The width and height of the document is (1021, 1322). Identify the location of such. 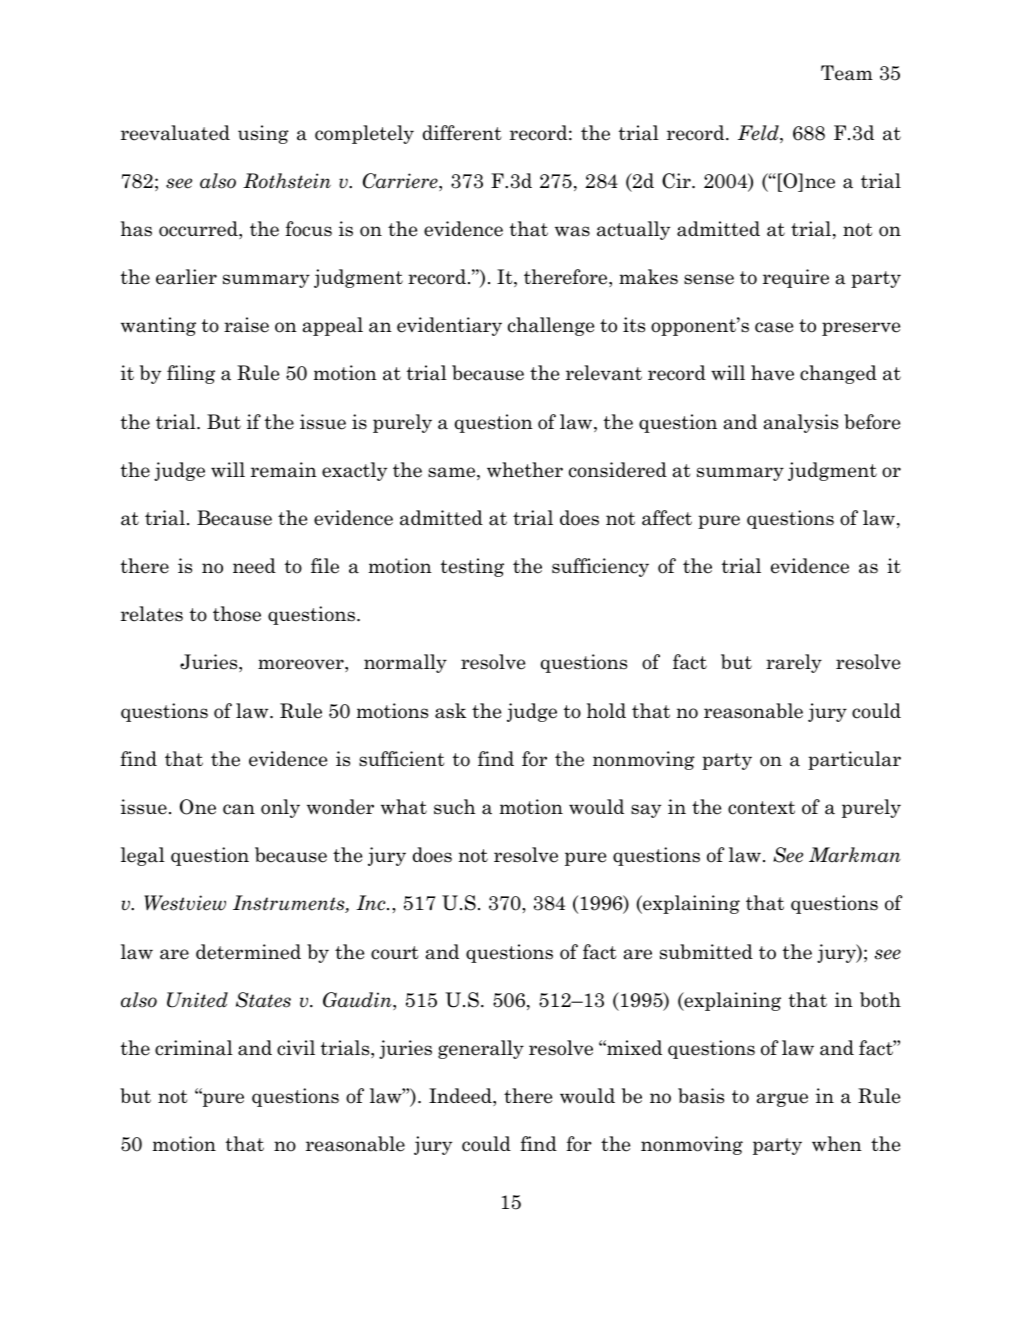
(455, 807).
